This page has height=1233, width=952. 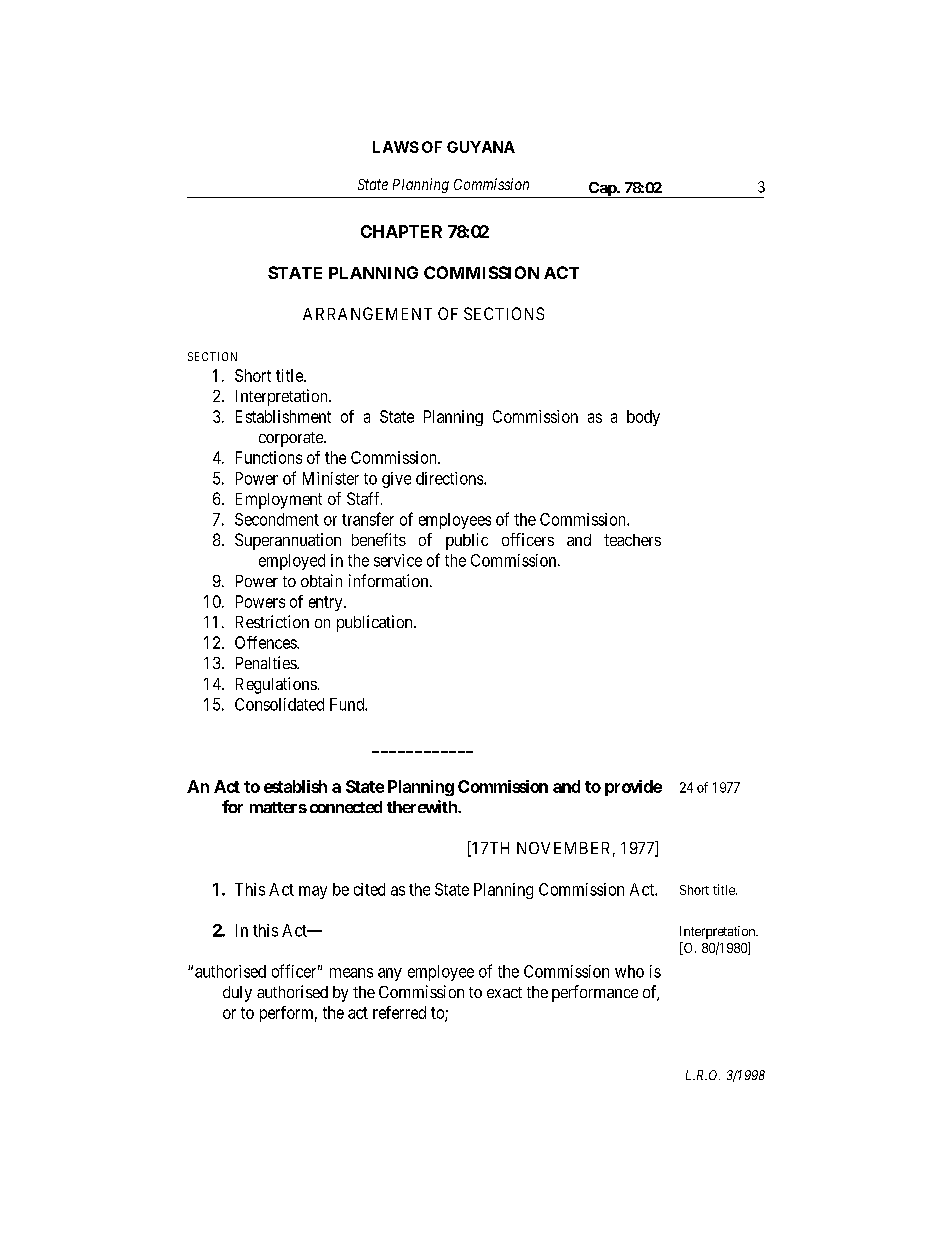 What do you see at coordinates (237, 994) in the page?
I see `duly` at bounding box center [237, 994].
